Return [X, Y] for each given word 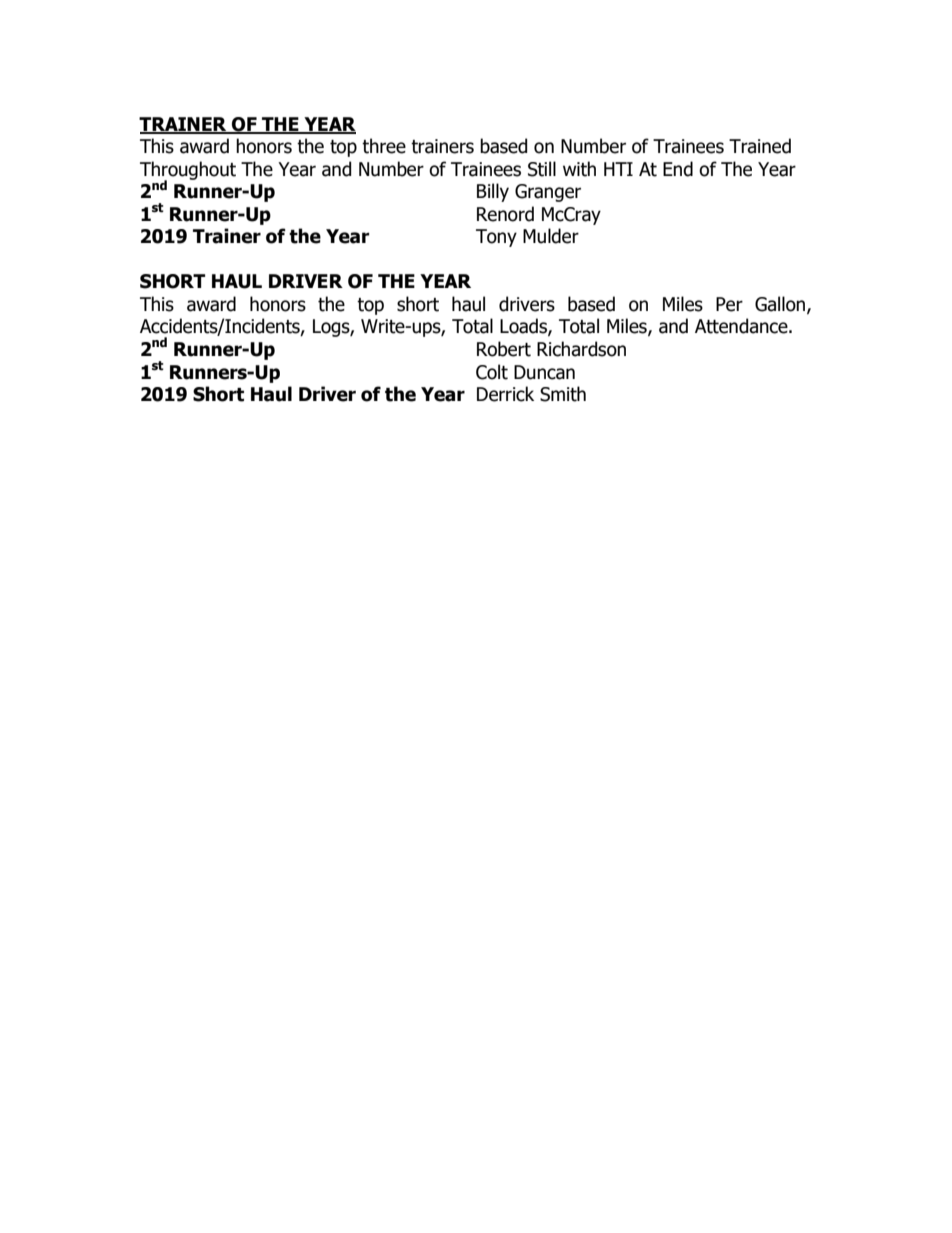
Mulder [551, 236]
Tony [496, 238]
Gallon [781, 305]
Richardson [581, 349]
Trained [760, 146]
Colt [492, 372]
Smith [563, 394]
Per [729, 304]
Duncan [544, 372]
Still [542, 169]
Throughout [188, 171]
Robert [504, 349]
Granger [548, 193]
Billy [493, 192]
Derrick [505, 394]
